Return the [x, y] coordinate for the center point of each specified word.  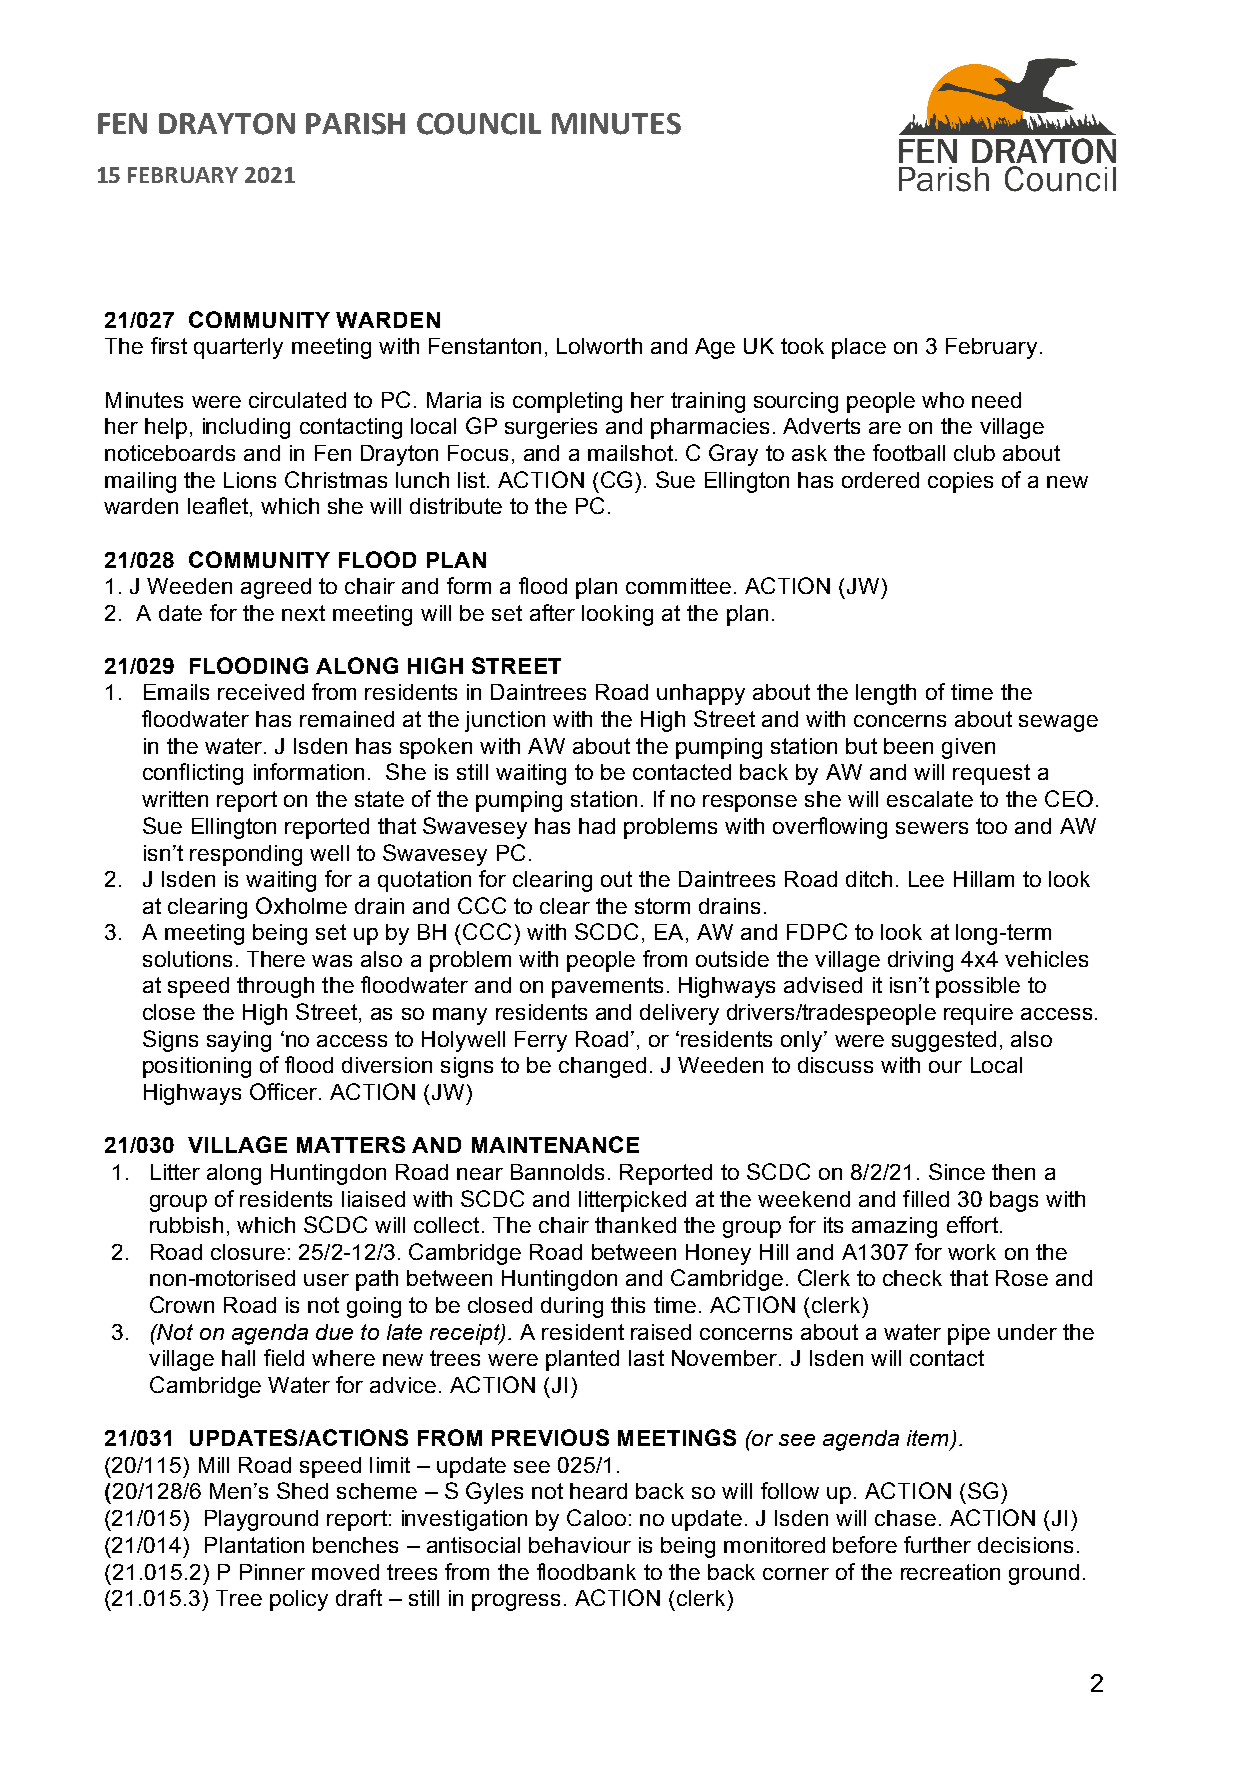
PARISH [355, 124]
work [972, 1252]
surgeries [551, 428]
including [246, 428]
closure [248, 1252]
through [275, 987]
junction [505, 721]
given [968, 748]
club [974, 453]
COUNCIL [479, 124]
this [628, 1305]
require [978, 1014]
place [859, 348]
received [261, 692]
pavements [607, 987]
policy [299, 1600]
